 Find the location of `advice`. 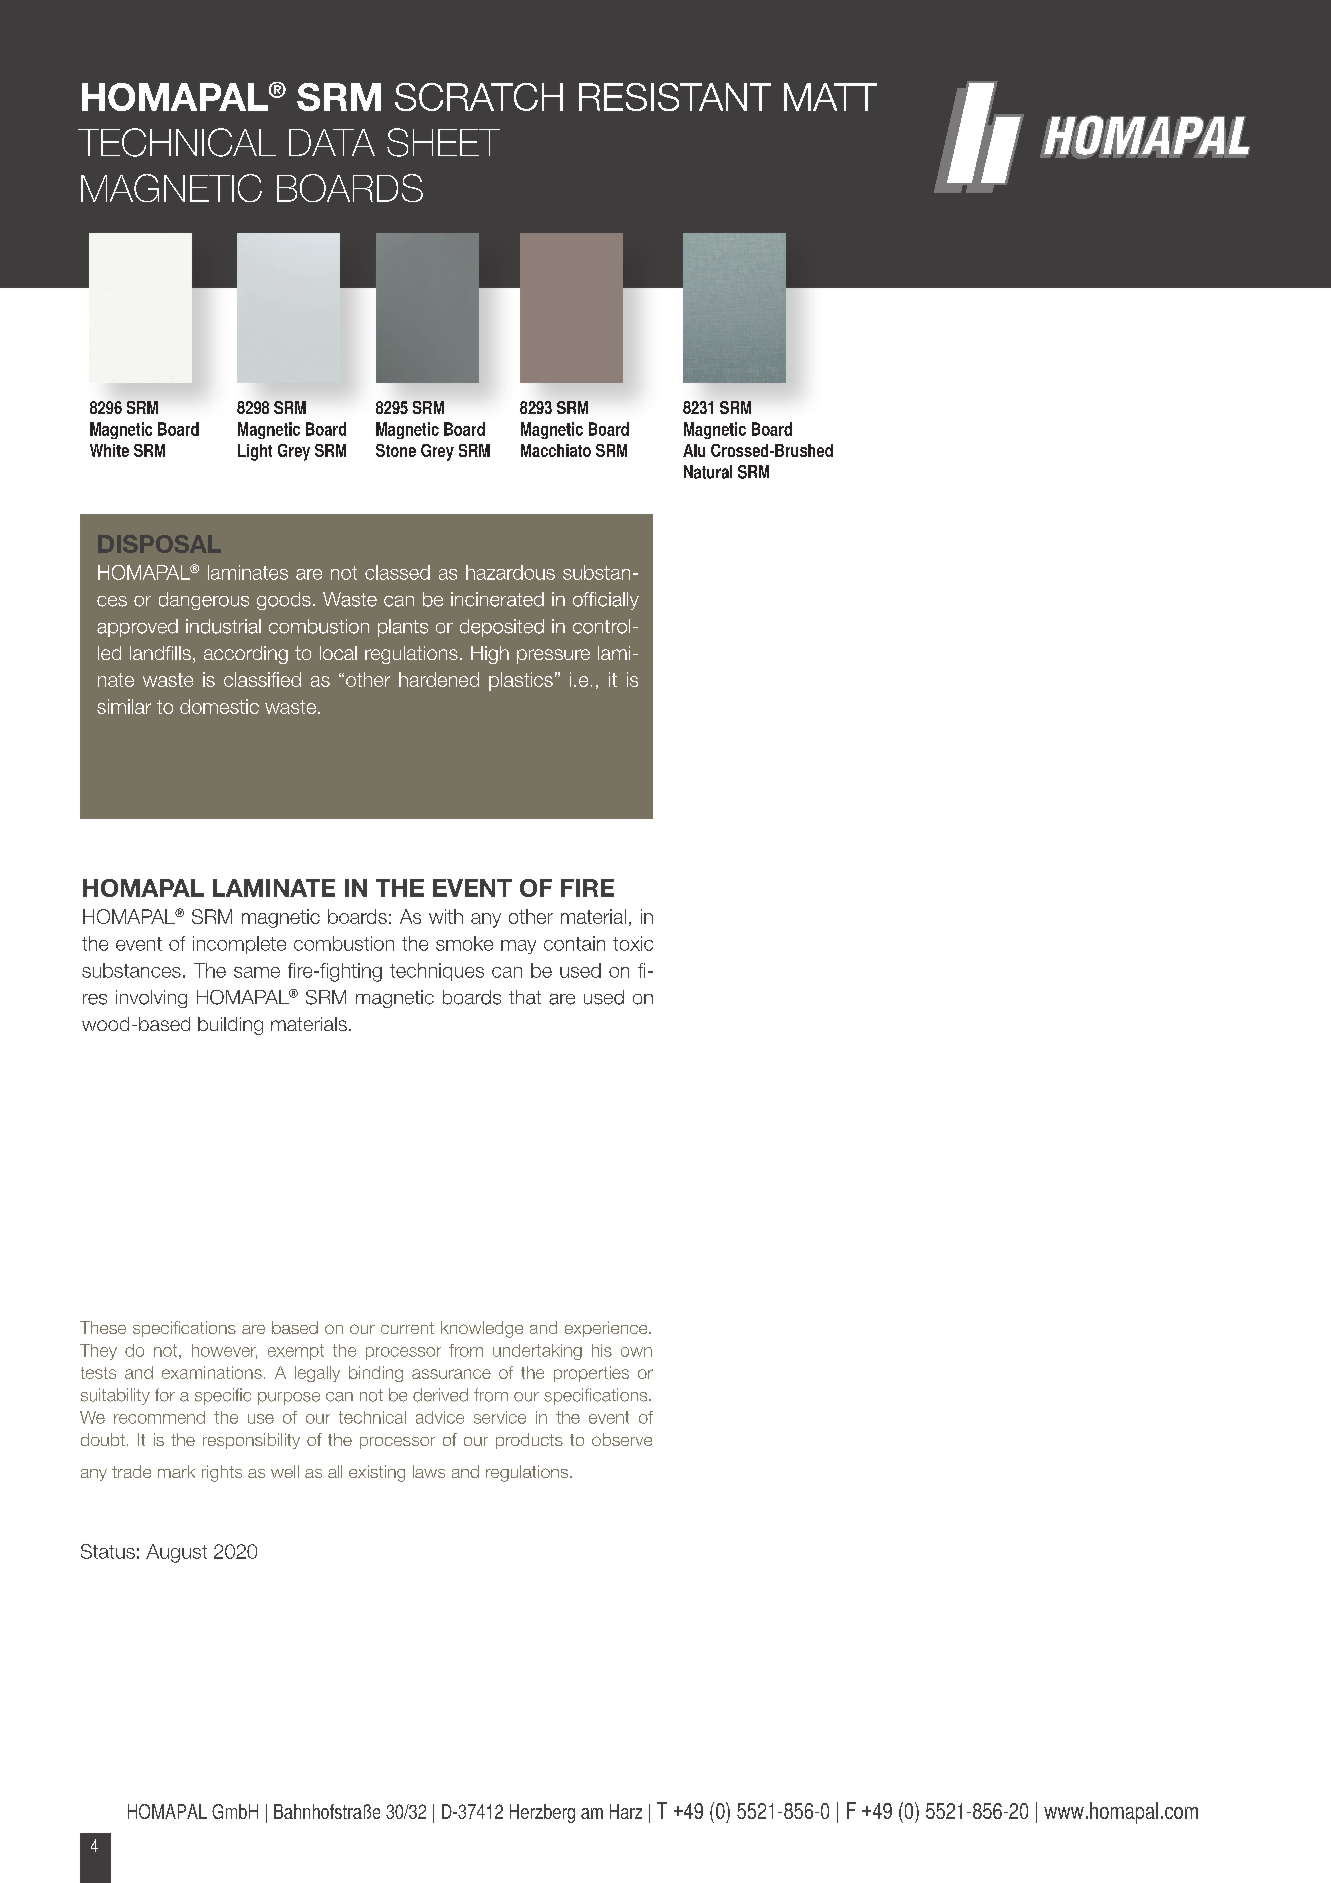

advice is located at coordinates (440, 1417).
